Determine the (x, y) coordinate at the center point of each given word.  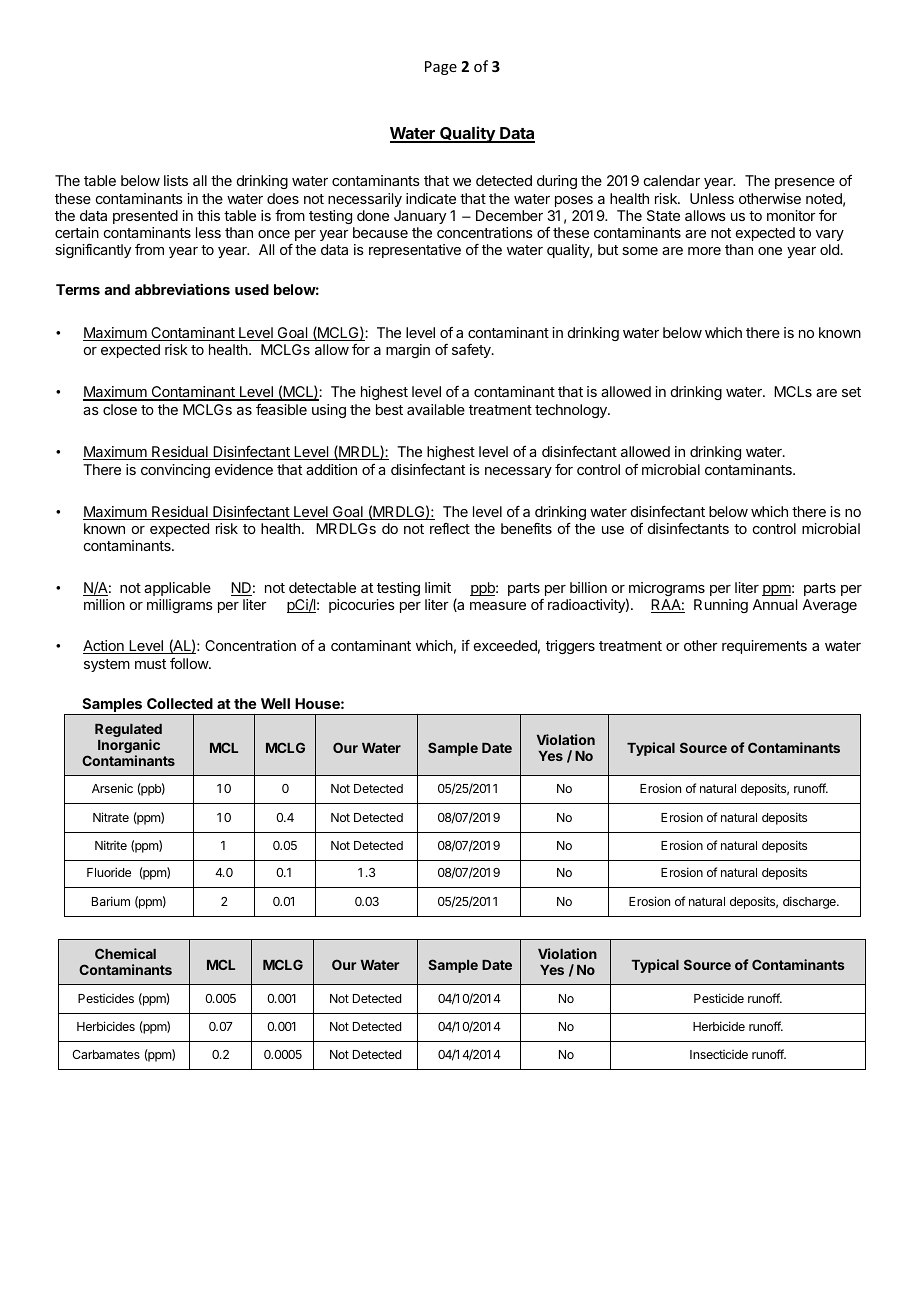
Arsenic (112, 788)
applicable (177, 589)
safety (472, 351)
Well (275, 703)
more (704, 251)
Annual (774, 604)
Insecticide (719, 1054)
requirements (764, 647)
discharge (810, 902)
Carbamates (106, 1054)
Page (441, 68)
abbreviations (182, 289)
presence (805, 183)
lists (176, 180)
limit (438, 587)
